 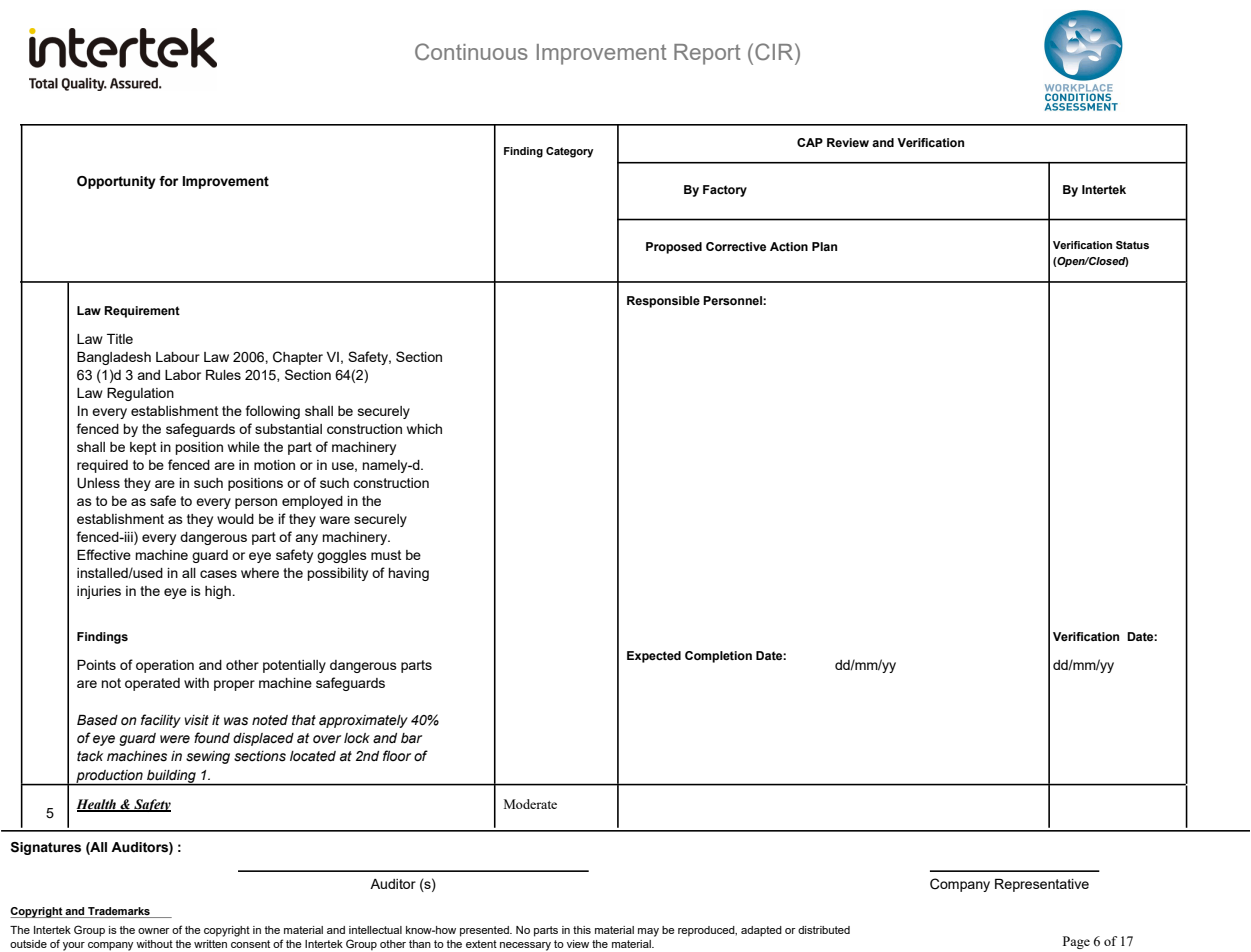 What do you see at coordinates (471, 51) in the screenshot?
I see `Continuous` at bounding box center [471, 51].
